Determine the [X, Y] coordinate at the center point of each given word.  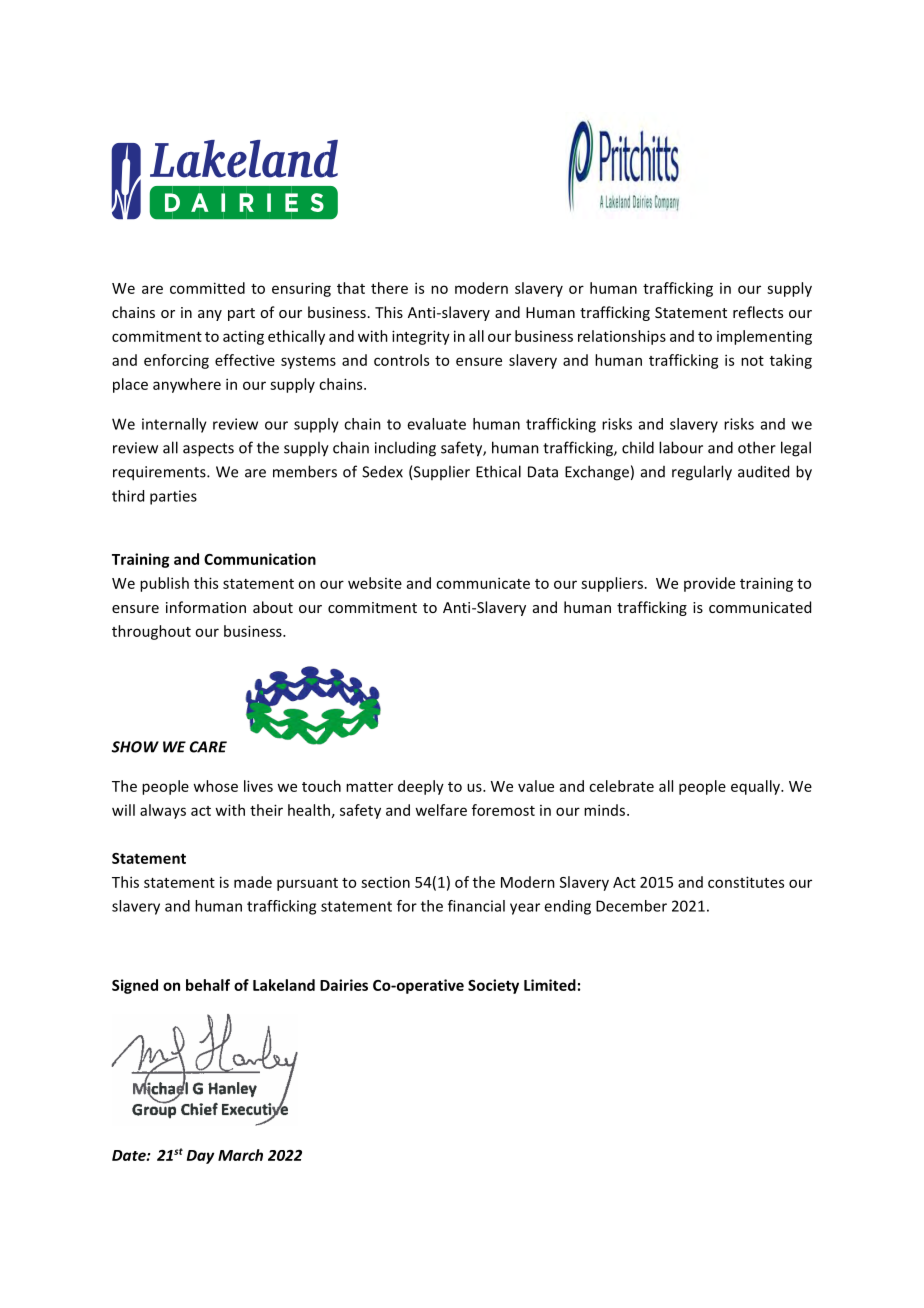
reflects [758, 312]
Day [200, 1157]
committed [207, 288]
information [206, 607]
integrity [421, 337]
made [253, 882]
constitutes [746, 882]
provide [709, 584]
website [375, 583]
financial [476, 906]
